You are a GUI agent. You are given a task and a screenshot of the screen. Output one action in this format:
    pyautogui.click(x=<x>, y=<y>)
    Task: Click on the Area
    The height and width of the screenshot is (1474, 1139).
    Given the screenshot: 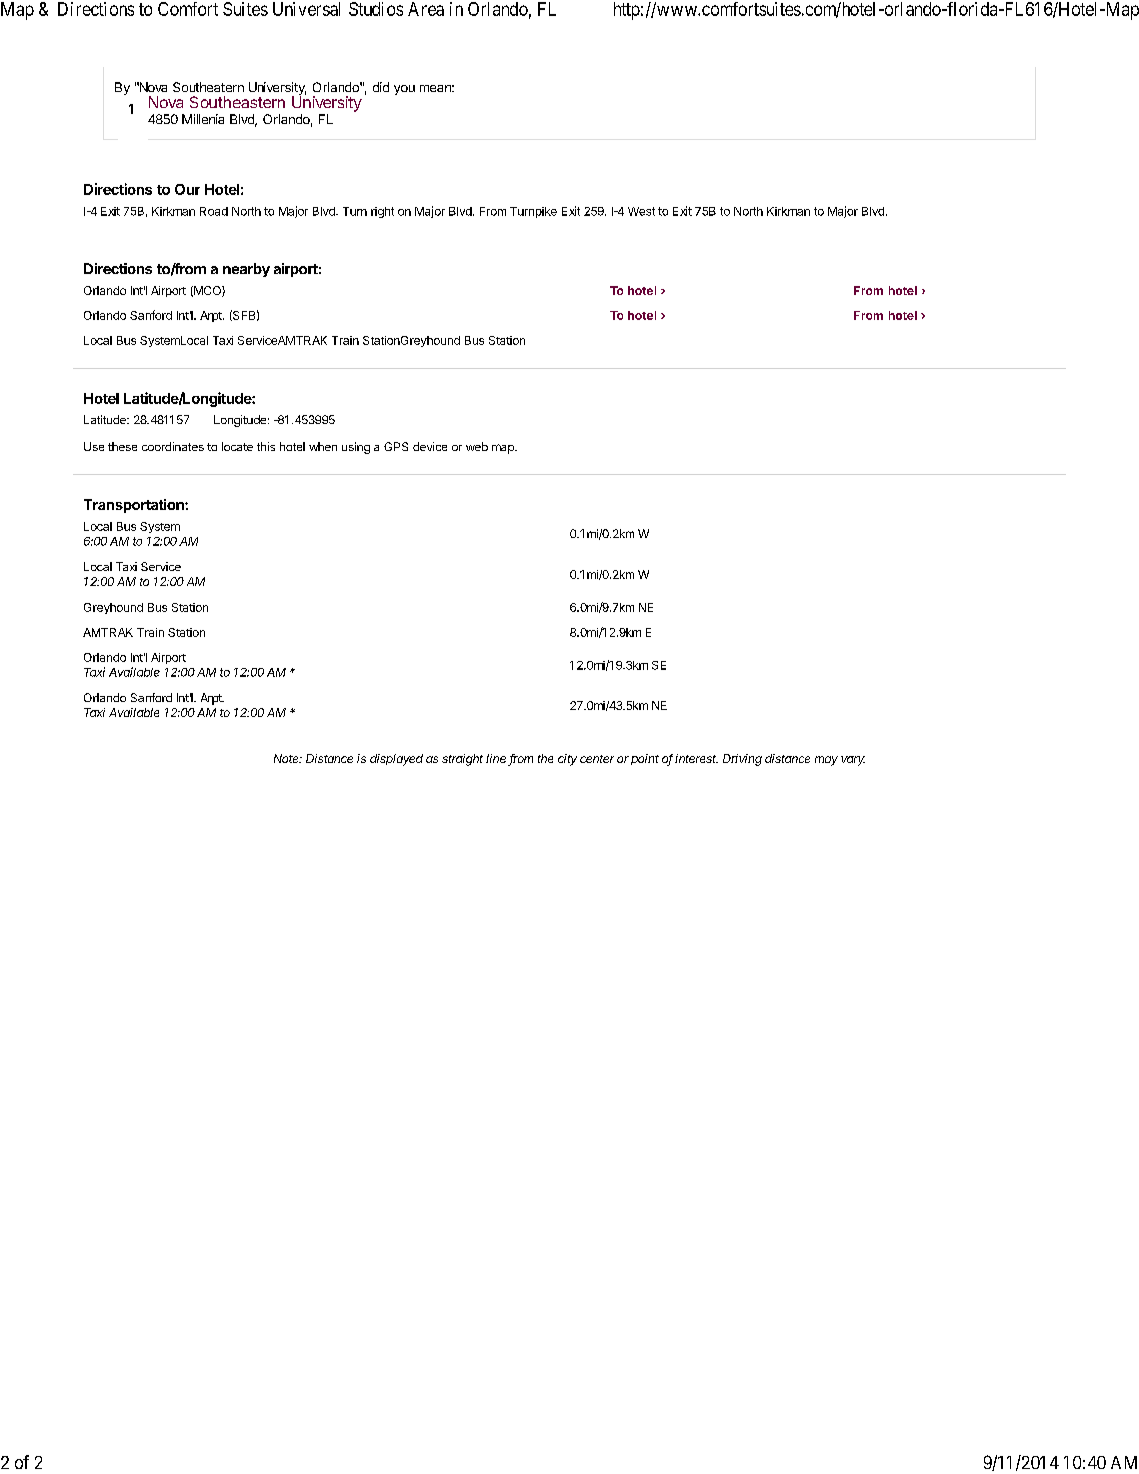 What is the action you would take?
    pyautogui.click(x=426, y=9)
